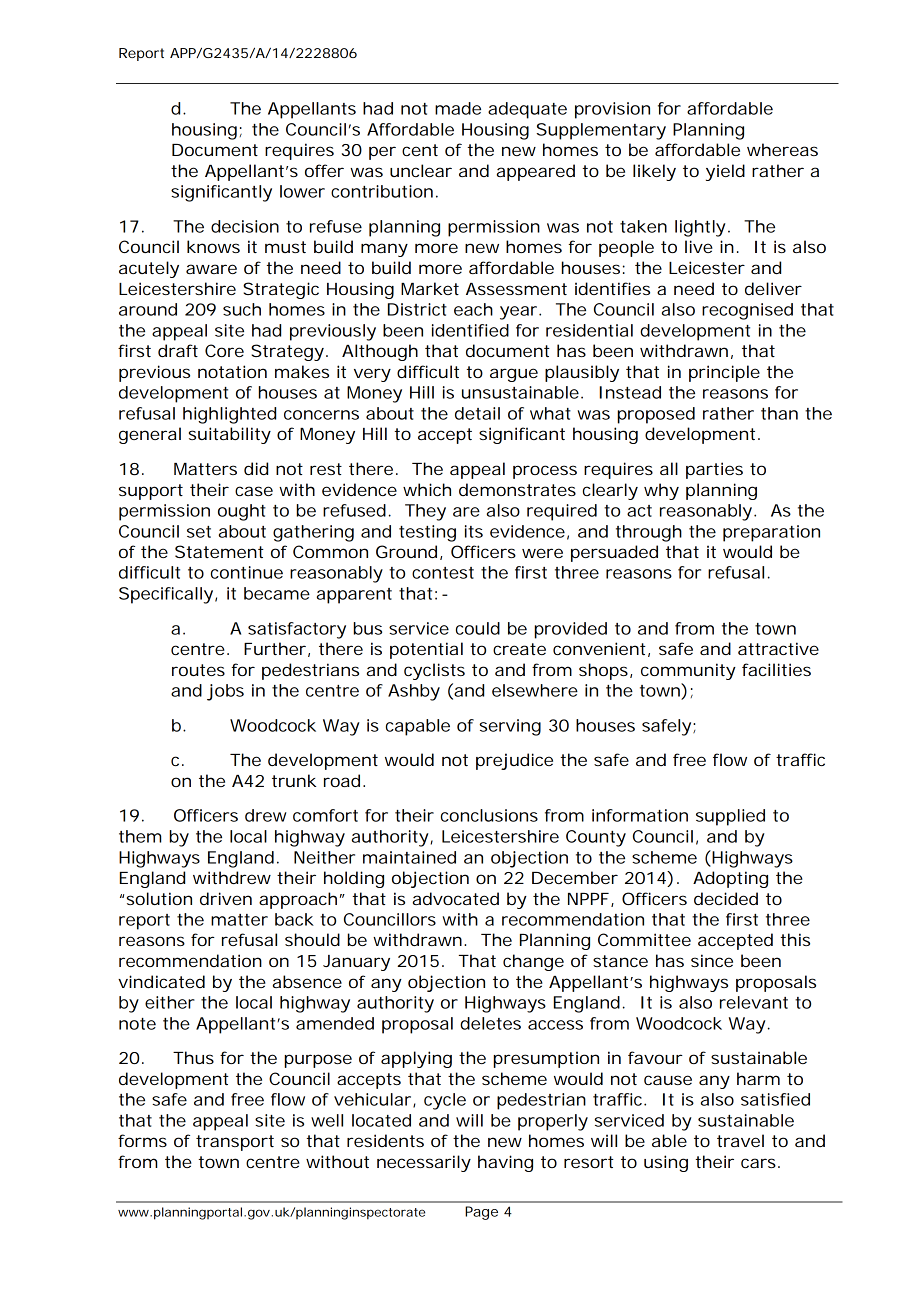 The width and height of the screenshot is (924, 1308). Describe the element at coordinates (724, 373) in the screenshot. I see `principle` at that location.
